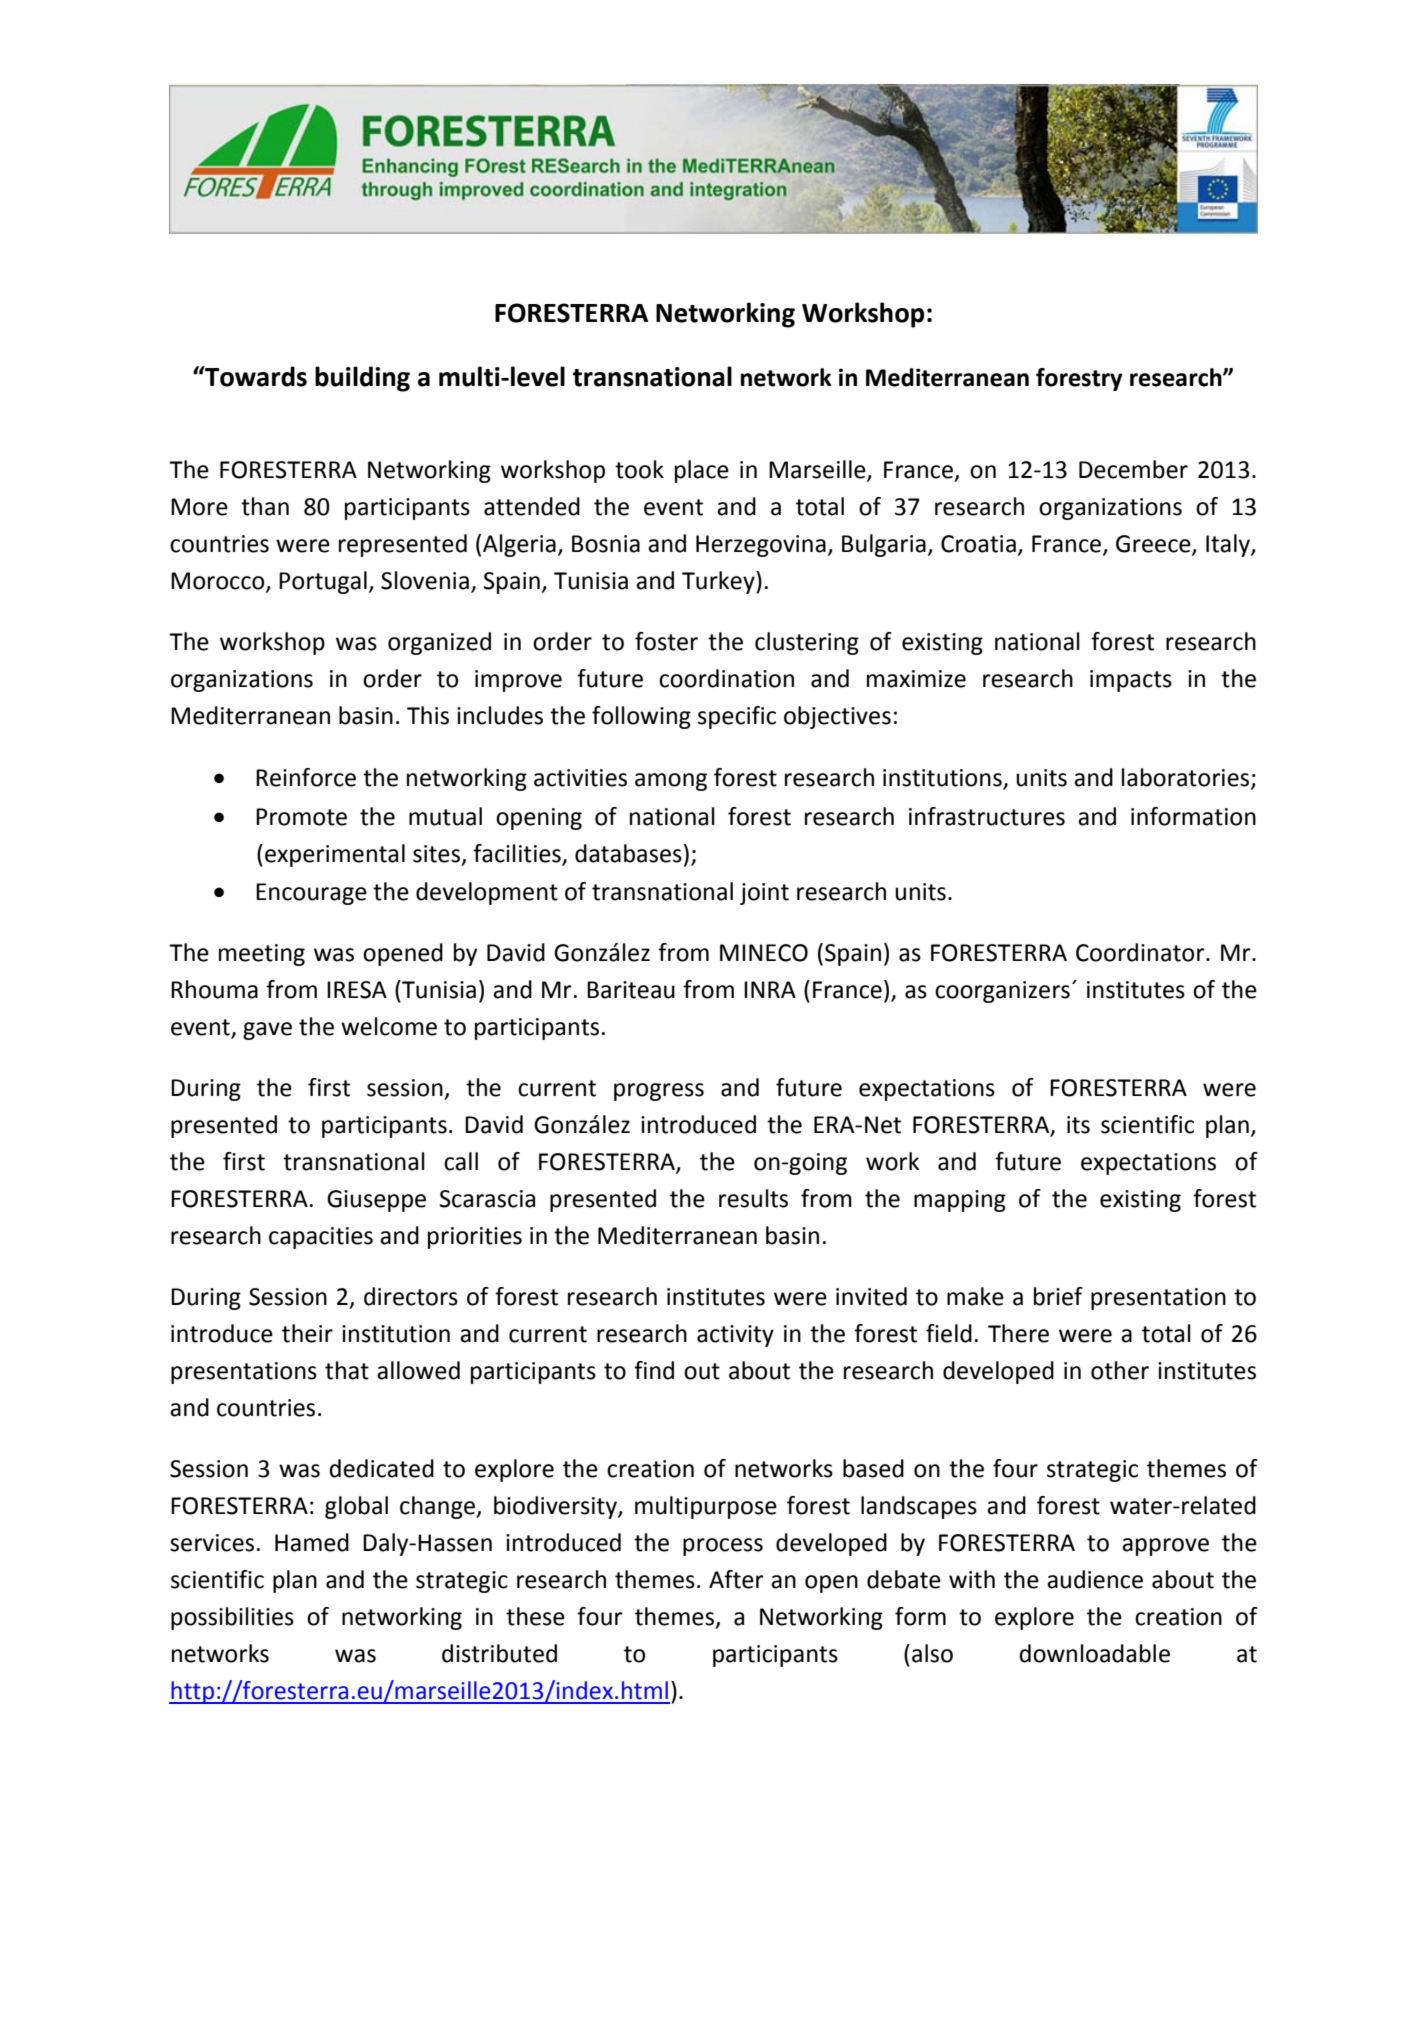 The height and width of the screenshot is (2018, 1427). What do you see at coordinates (362, 379) in the screenshot?
I see `building` at bounding box center [362, 379].
